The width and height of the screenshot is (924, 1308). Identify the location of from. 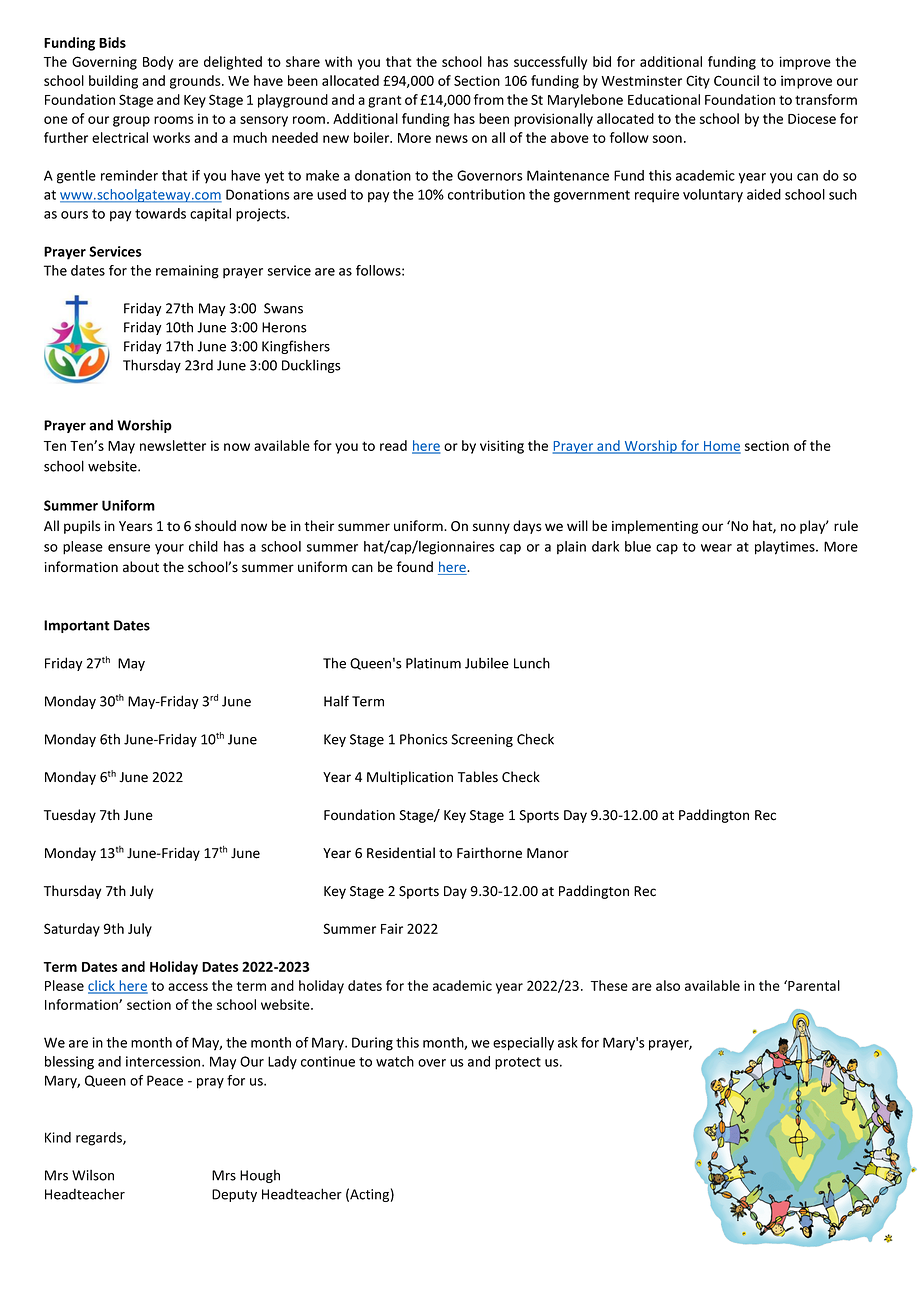
(489, 99).
